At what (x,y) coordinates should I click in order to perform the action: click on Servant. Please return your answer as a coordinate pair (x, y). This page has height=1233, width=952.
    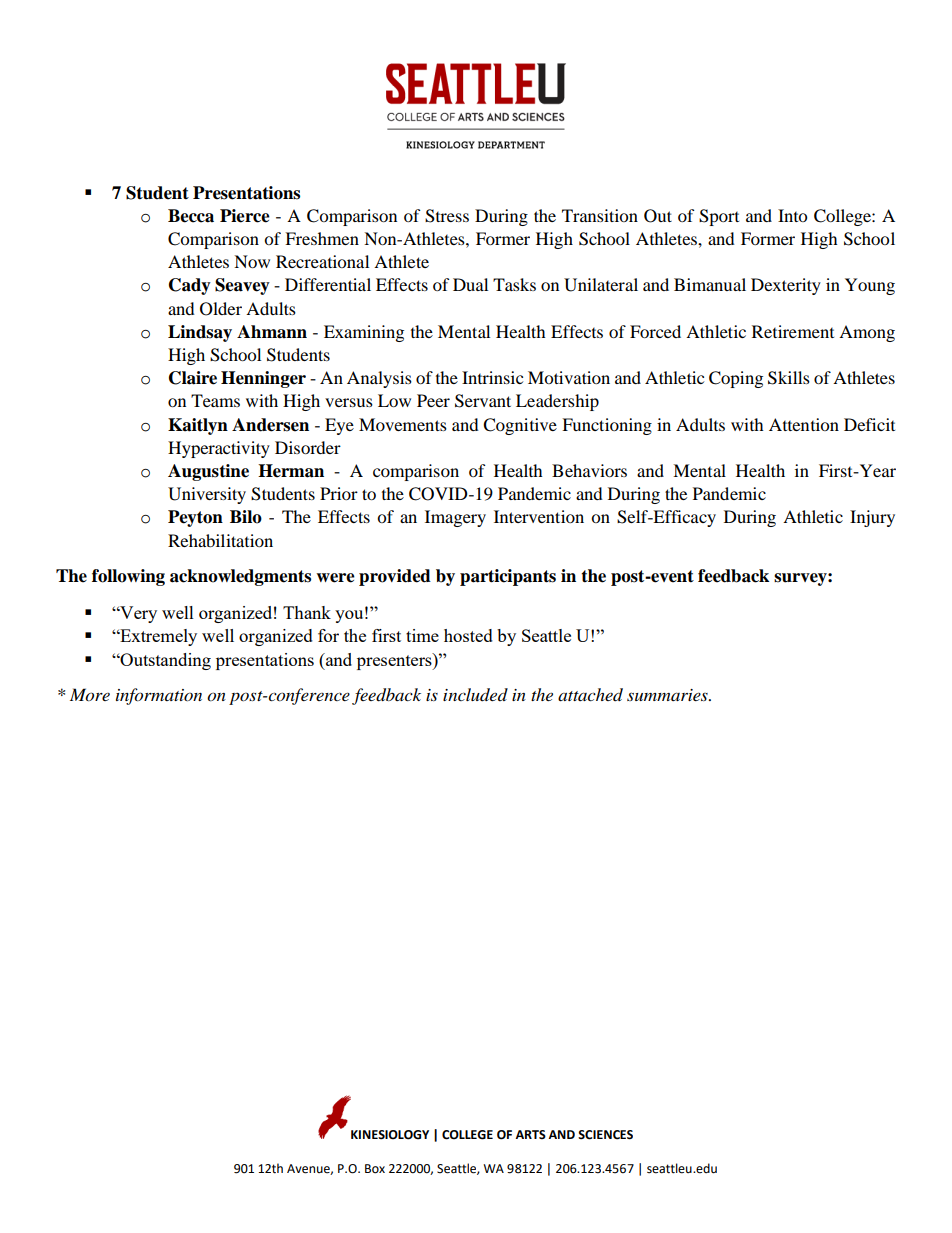
    Looking at the image, I should click on (483, 401).
